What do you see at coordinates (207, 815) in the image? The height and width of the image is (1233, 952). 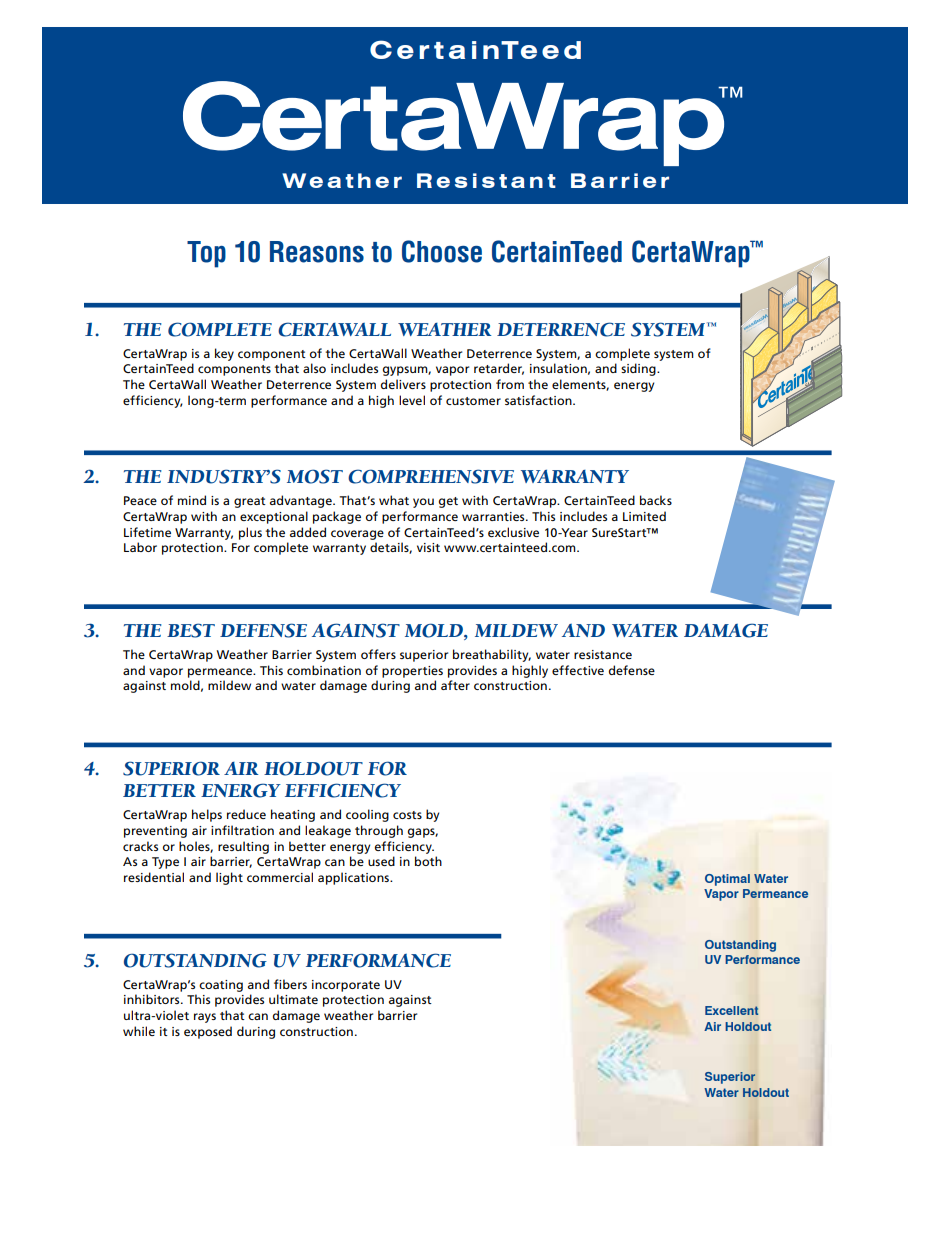 I see `helps` at bounding box center [207, 815].
